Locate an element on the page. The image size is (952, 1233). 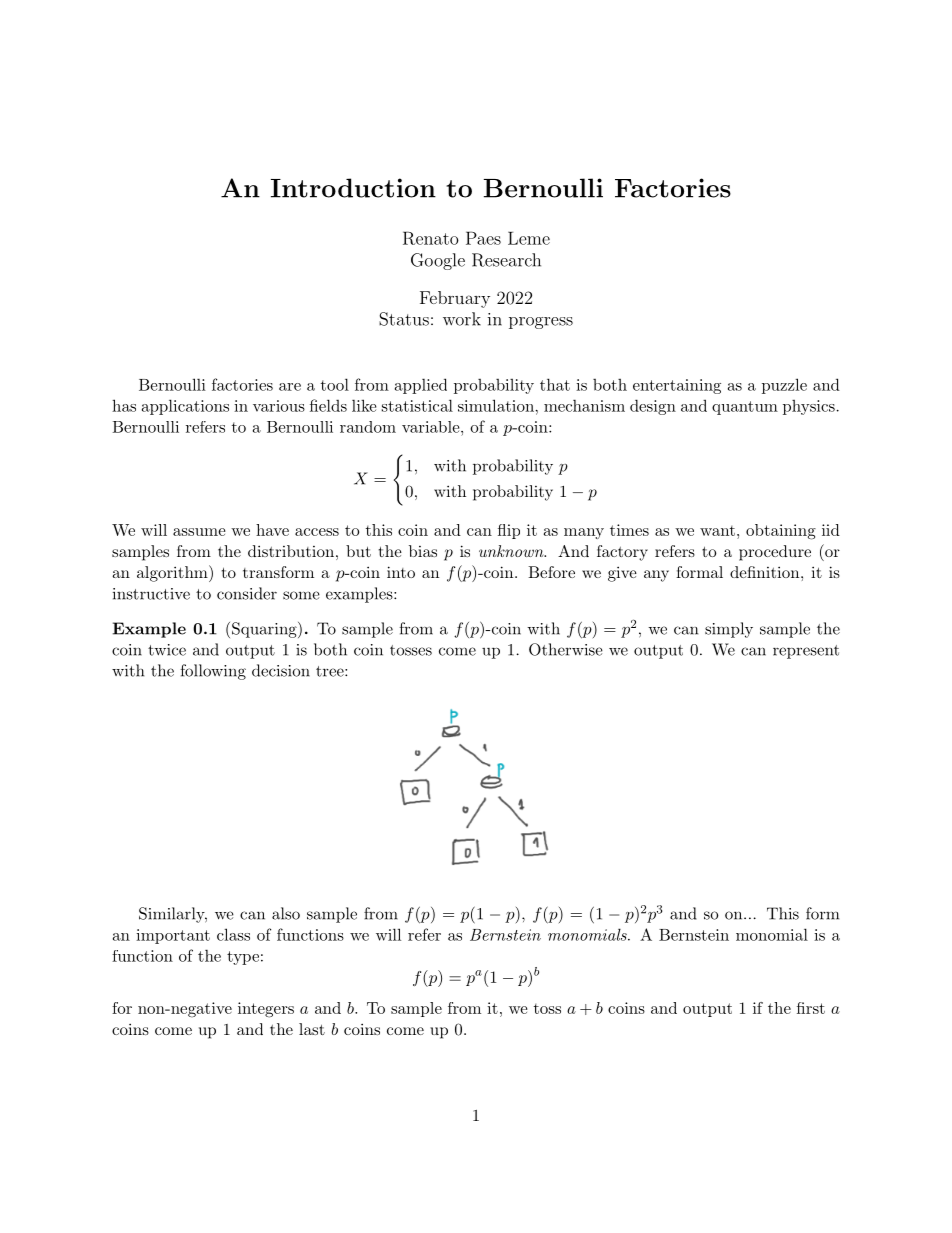
Introduction is located at coordinates (353, 188).
